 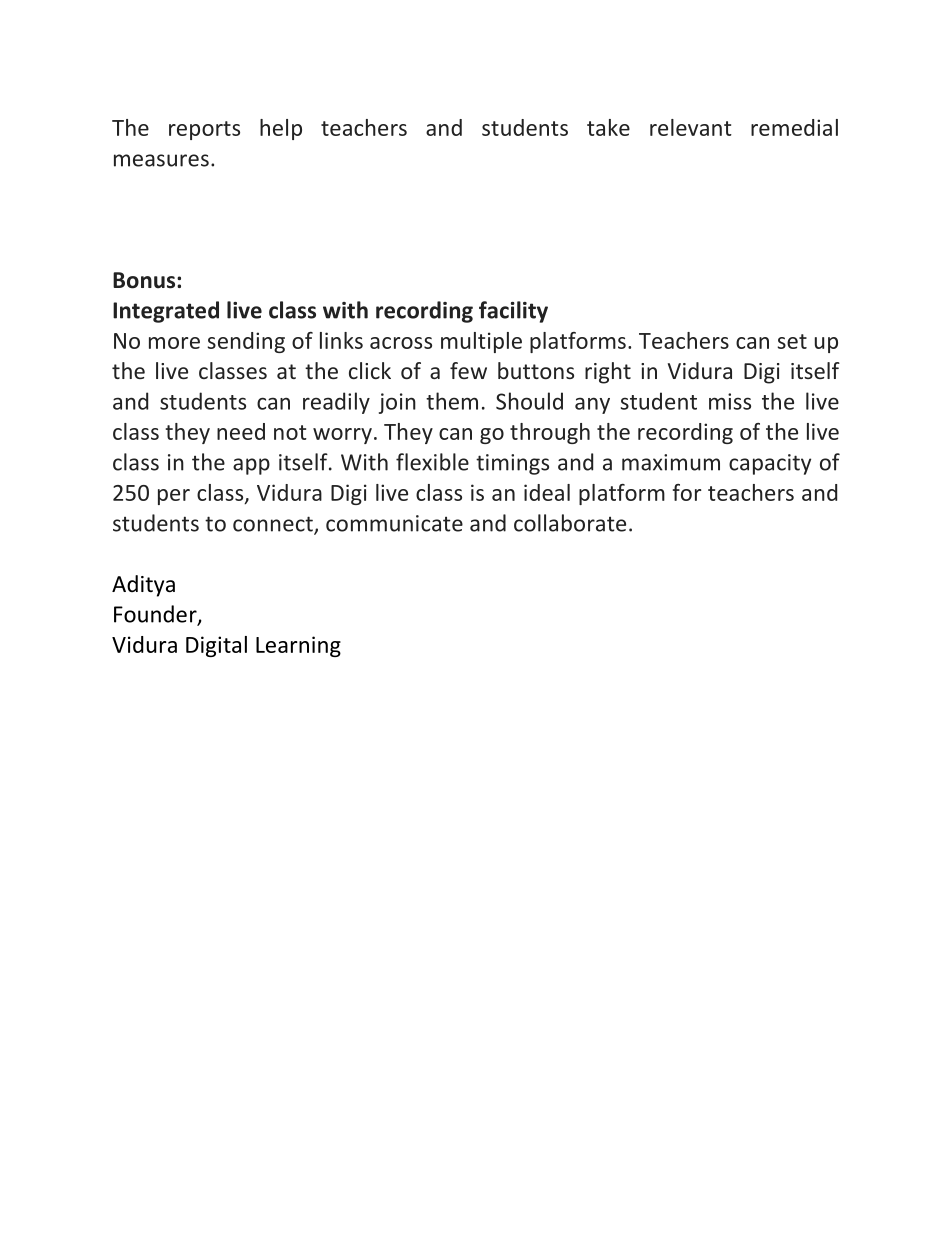 What do you see at coordinates (156, 615) in the screenshot?
I see `Founder` at bounding box center [156, 615].
